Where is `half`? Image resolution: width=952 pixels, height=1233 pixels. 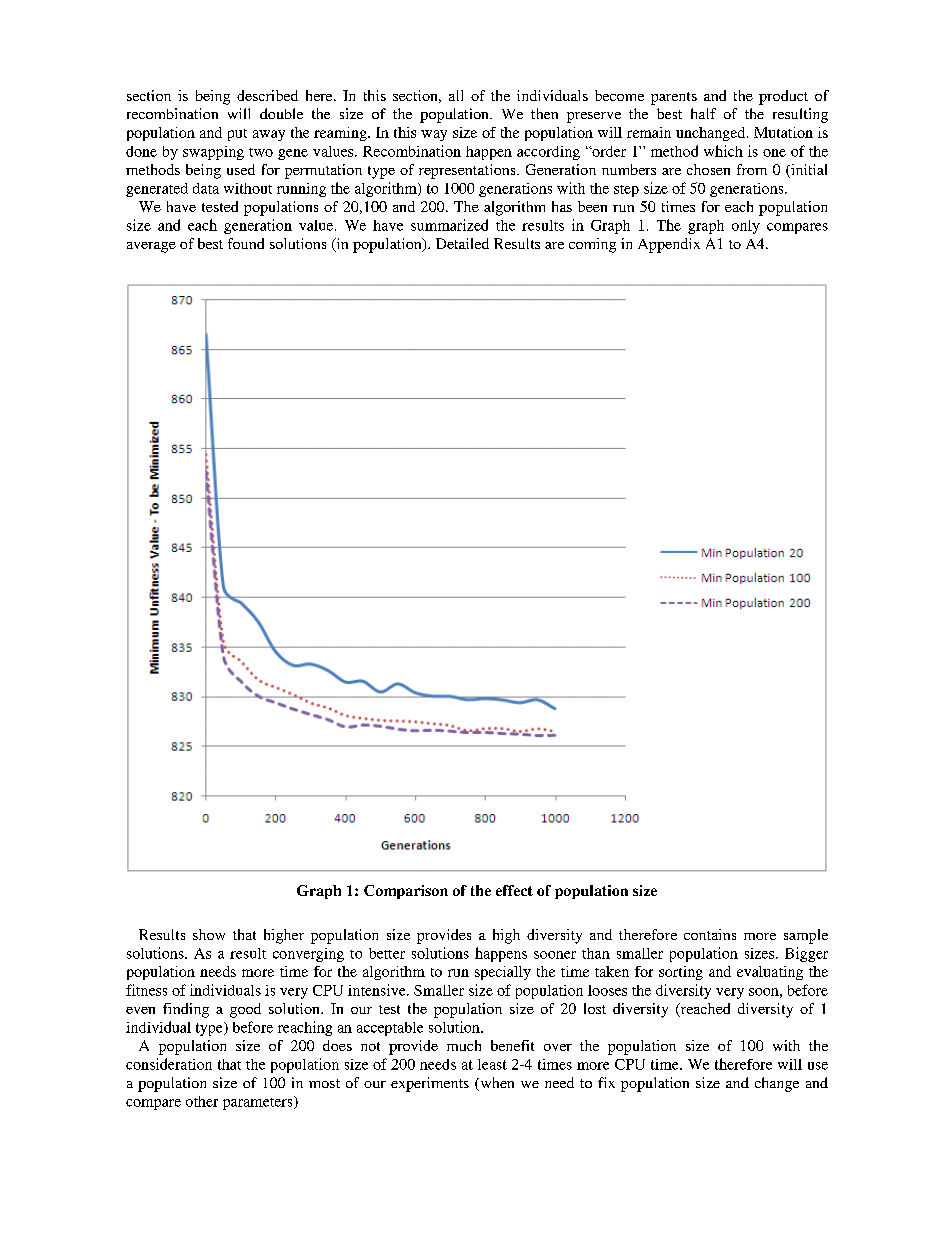 half is located at coordinates (703, 113).
